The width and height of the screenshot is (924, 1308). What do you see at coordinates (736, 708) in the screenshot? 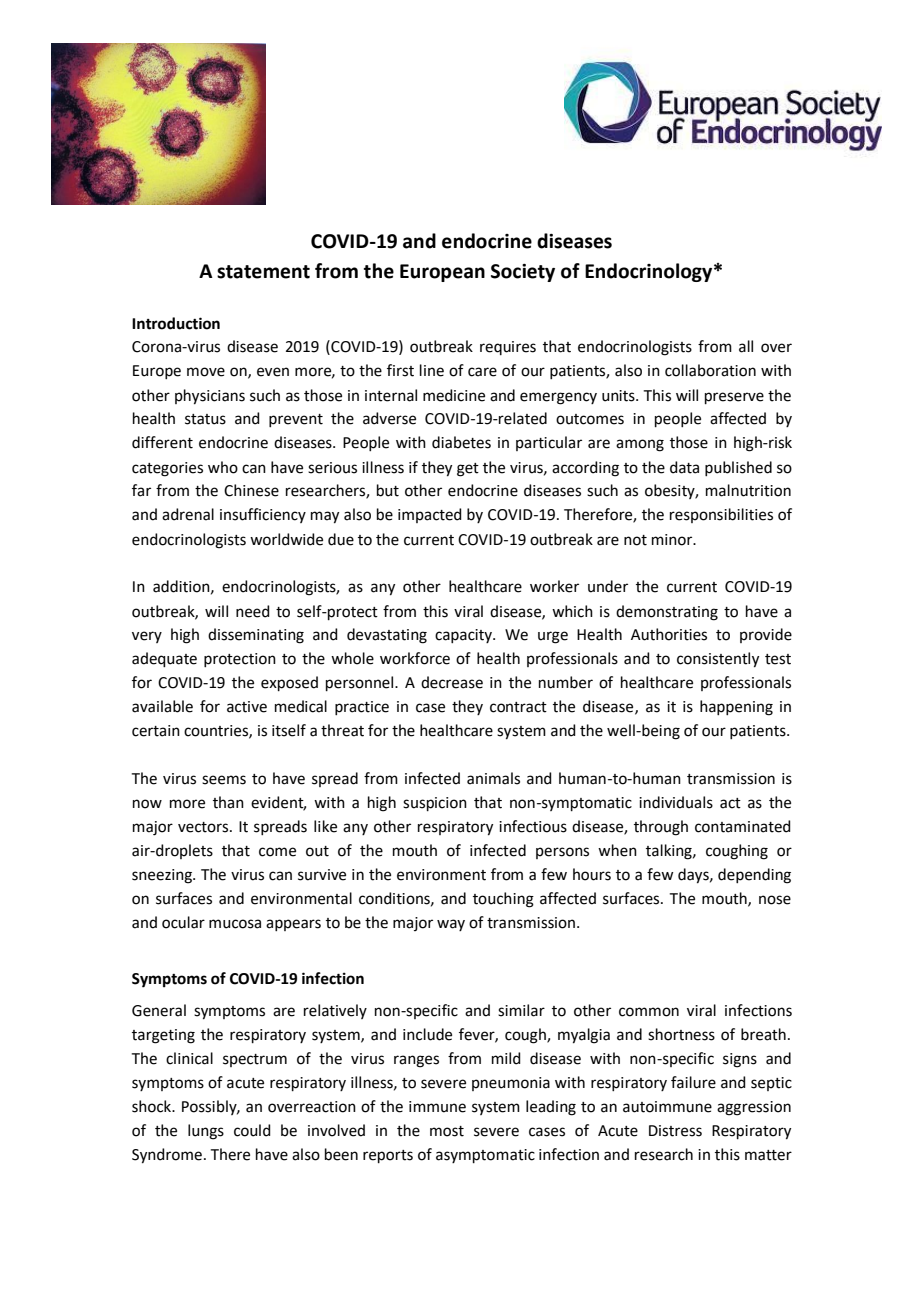
I see `happening` at bounding box center [736, 708].
